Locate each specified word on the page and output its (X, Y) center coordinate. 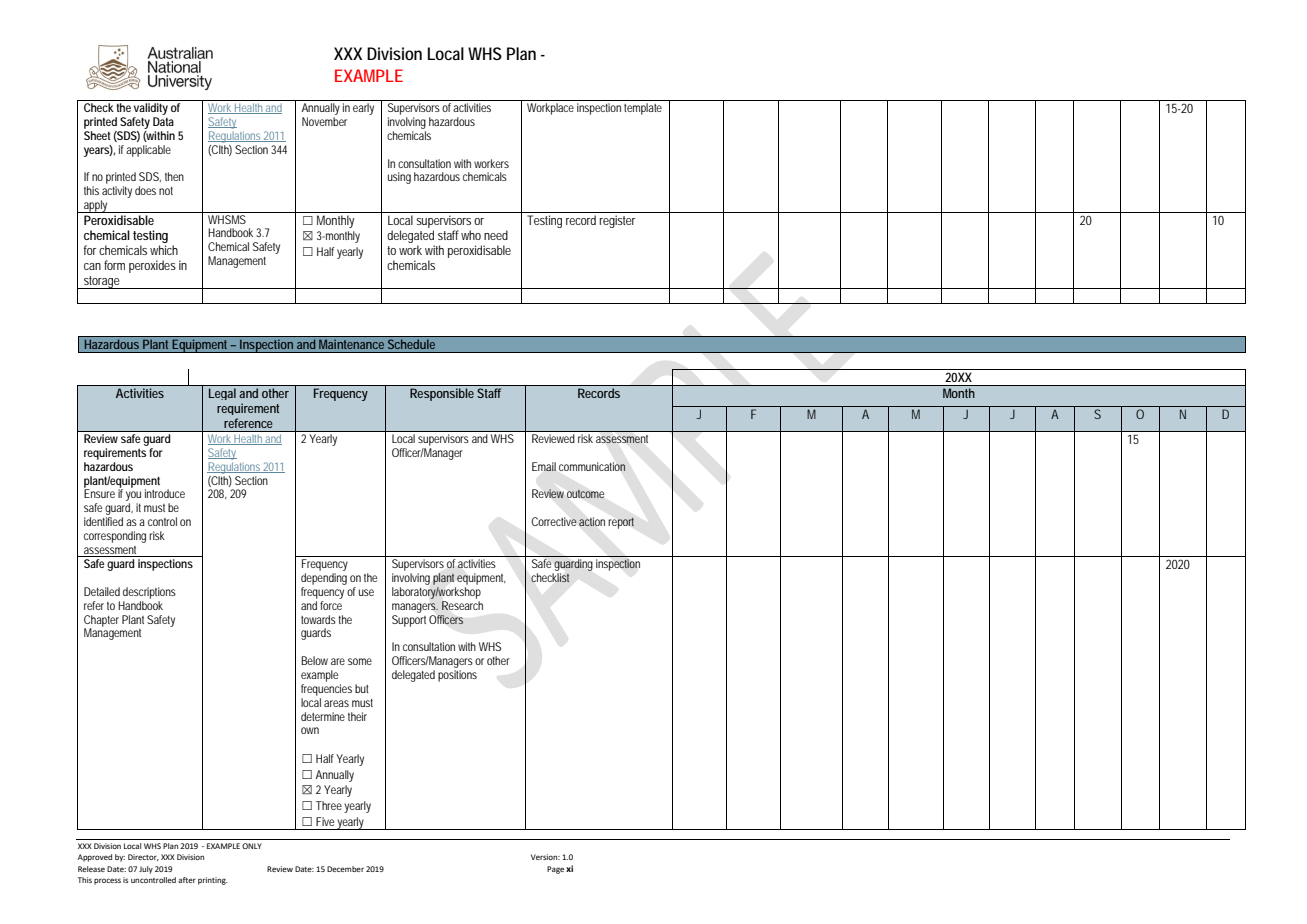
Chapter (101, 622)
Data (163, 121)
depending (324, 579)
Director (143, 857)
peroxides (152, 266)
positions (457, 676)
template (643, 109)
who (471, 235)
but (362, 688)
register (617, 221)
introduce (165, 493)
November (324, 121)
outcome (585, 494)
